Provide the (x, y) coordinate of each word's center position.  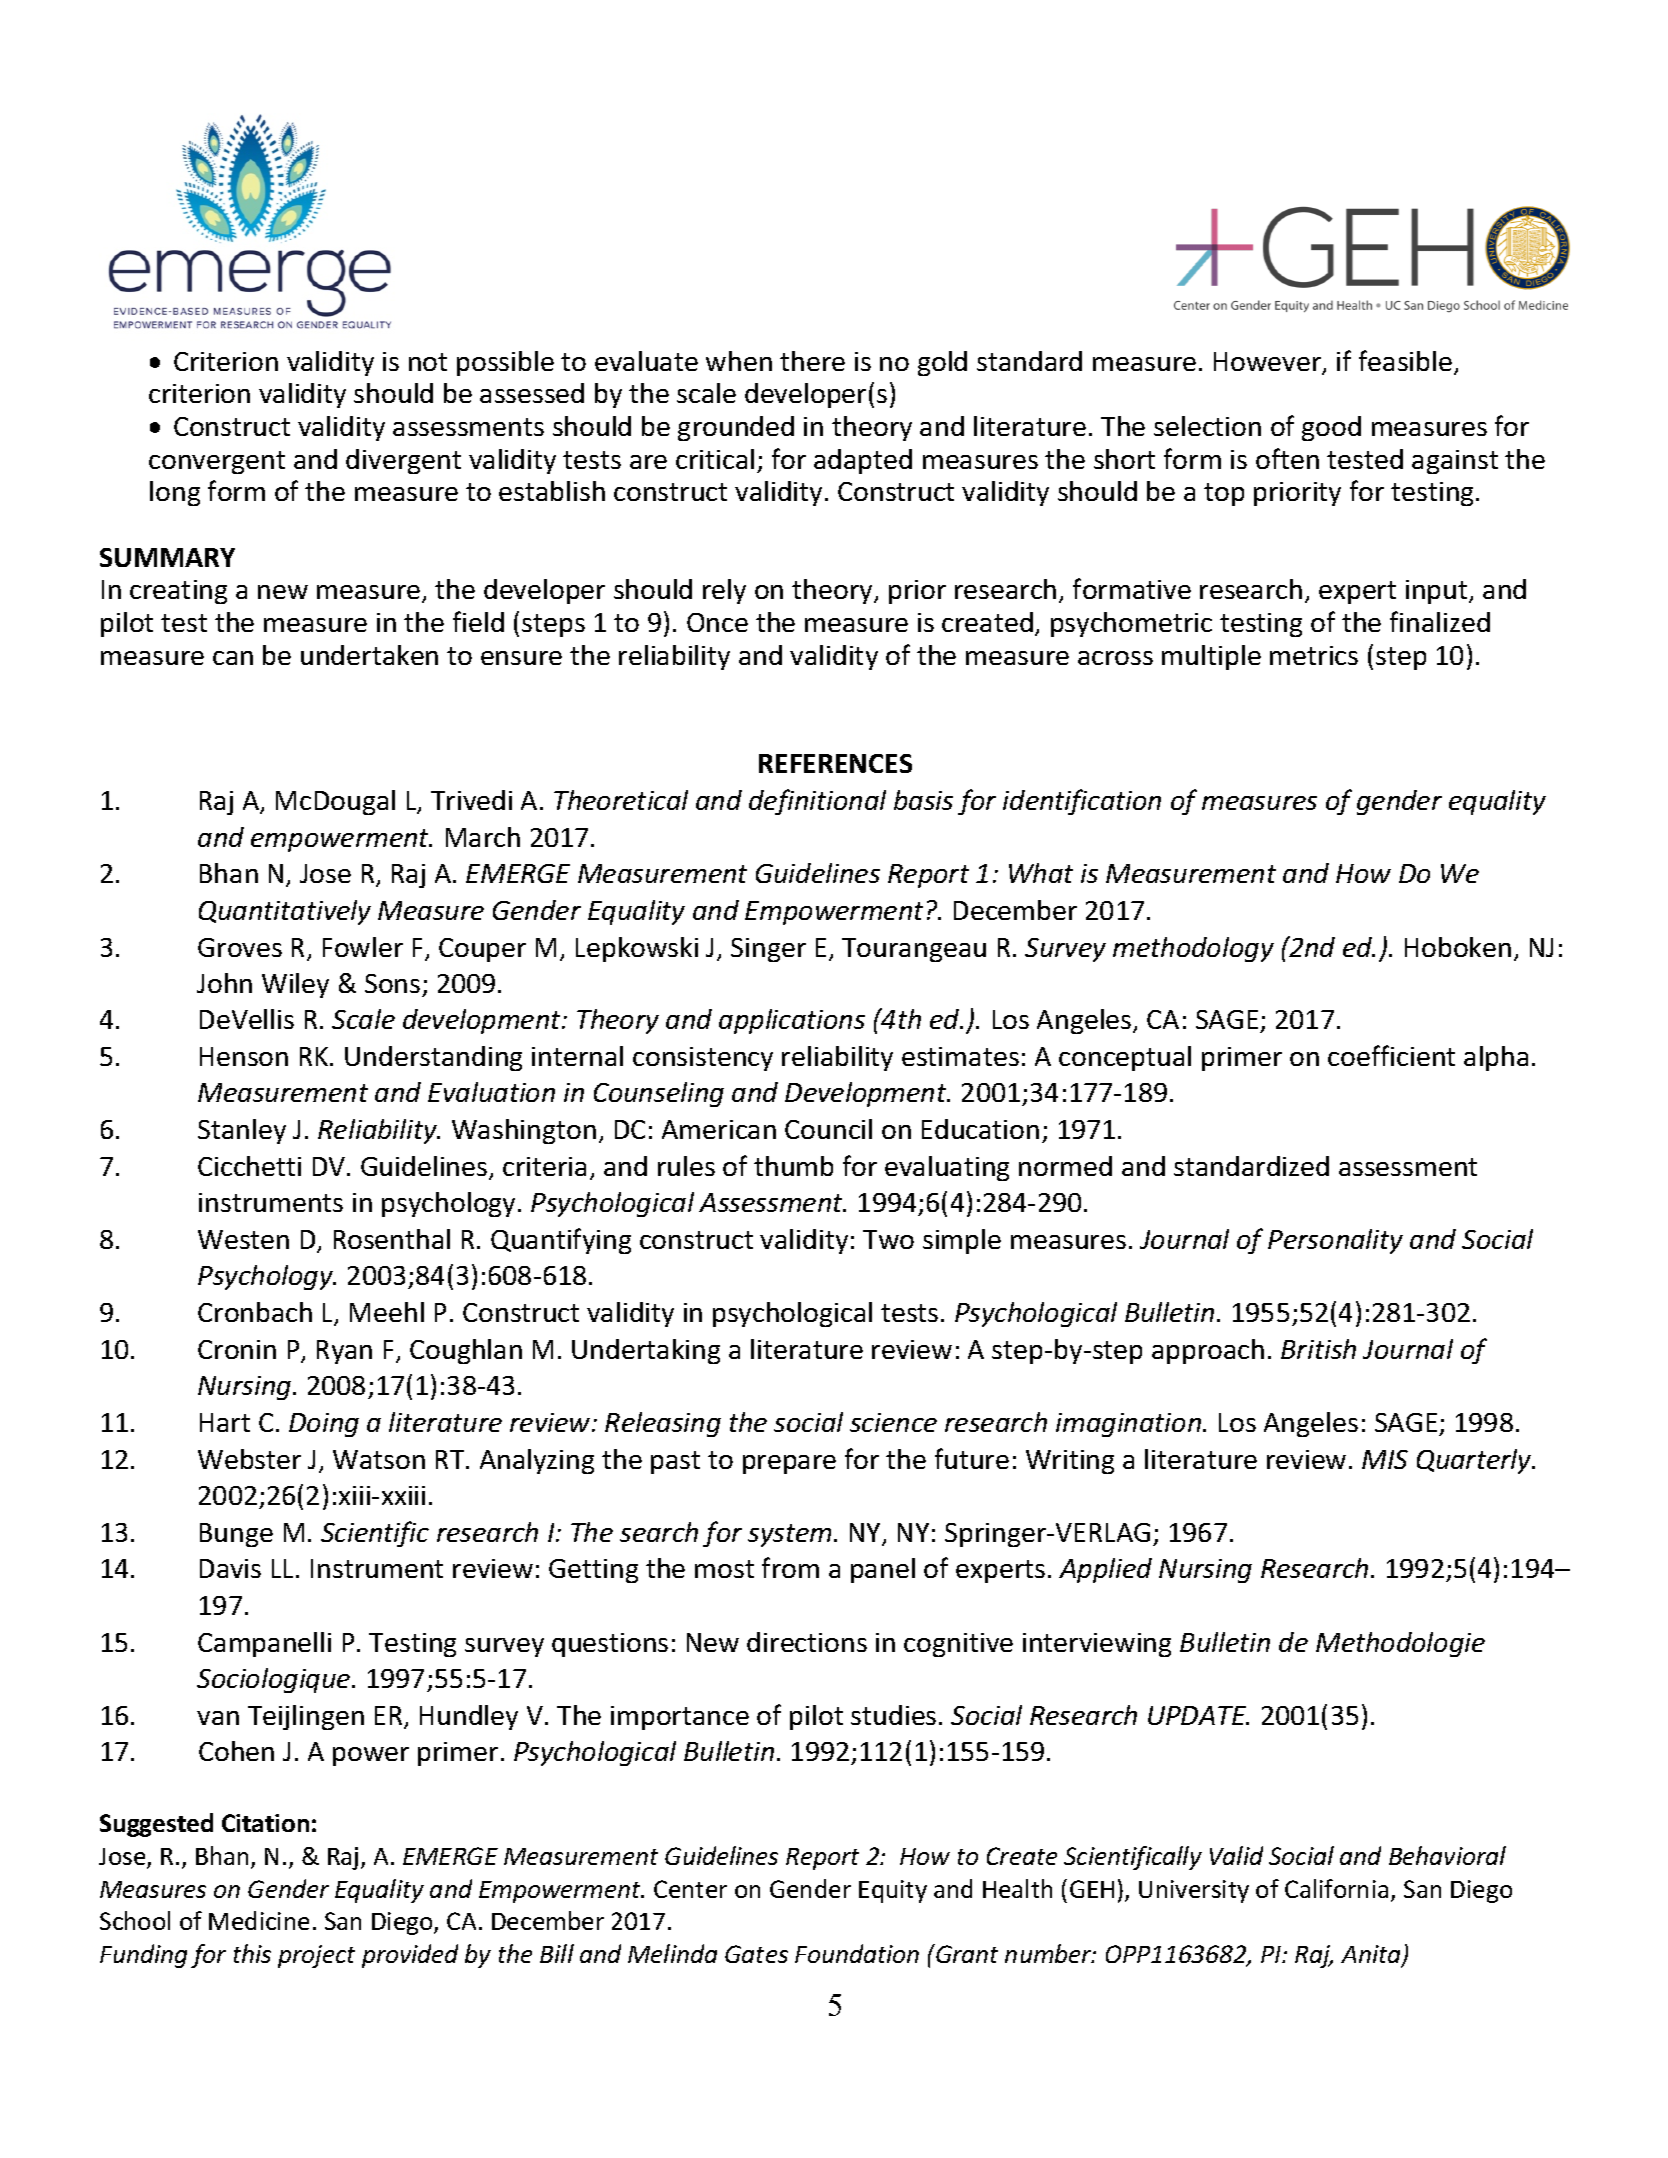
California (1336, 1888)
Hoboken (1458, 947)
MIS (1385, 1459)
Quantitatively (285, 912)
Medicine (259, 1920)
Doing (324, 1425)
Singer (768, 950)
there (812, 361)
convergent (217, 462)
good (1331, 428)
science (893, 1422)
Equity (893, 1891)
